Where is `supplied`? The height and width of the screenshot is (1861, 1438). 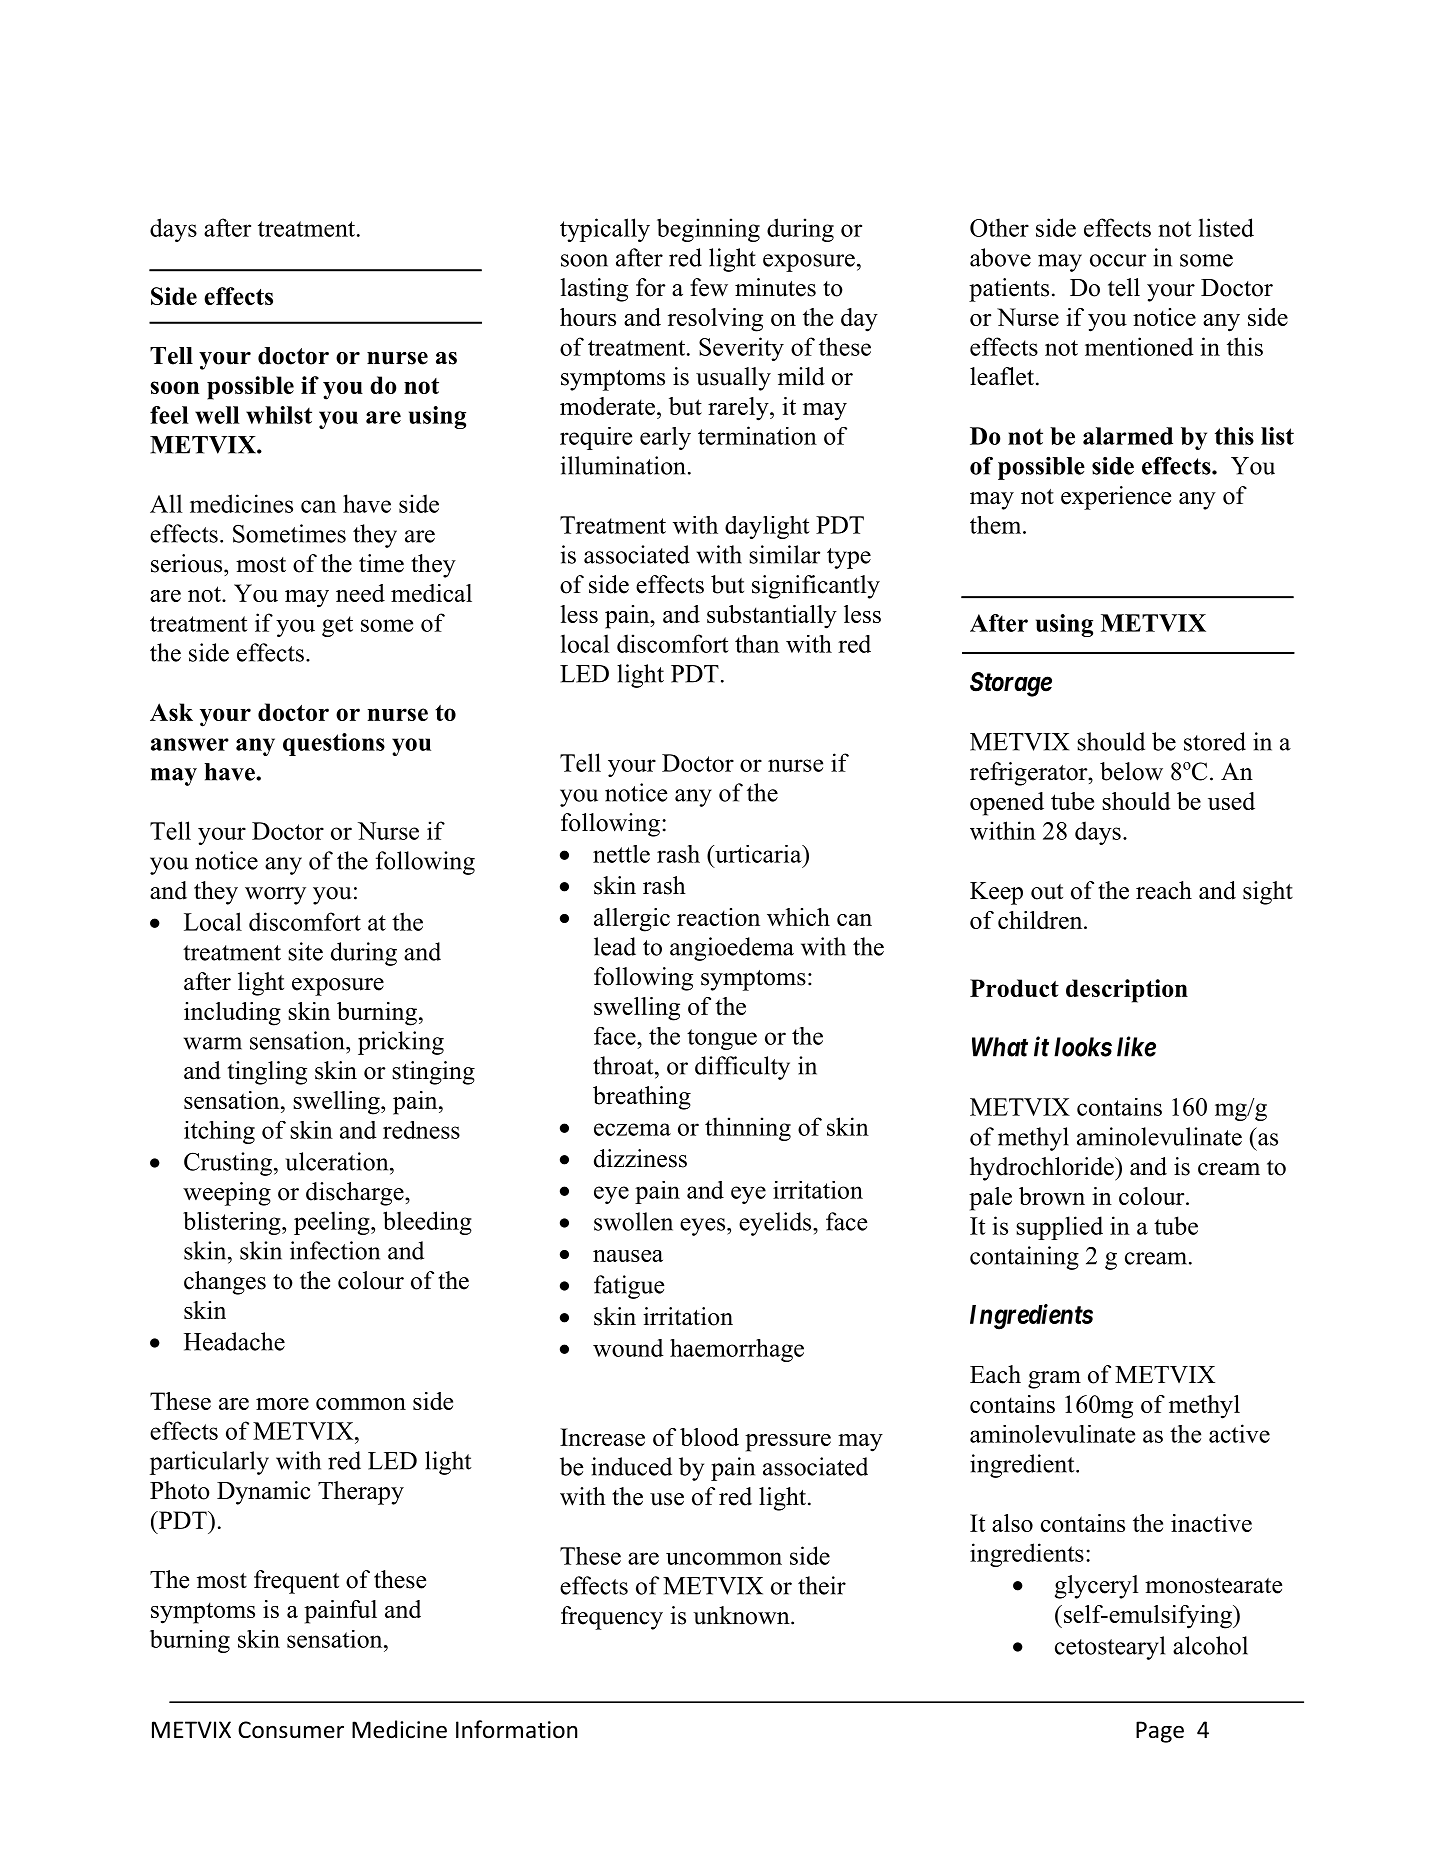
supplied is located at coordinates (1060, 1228).
